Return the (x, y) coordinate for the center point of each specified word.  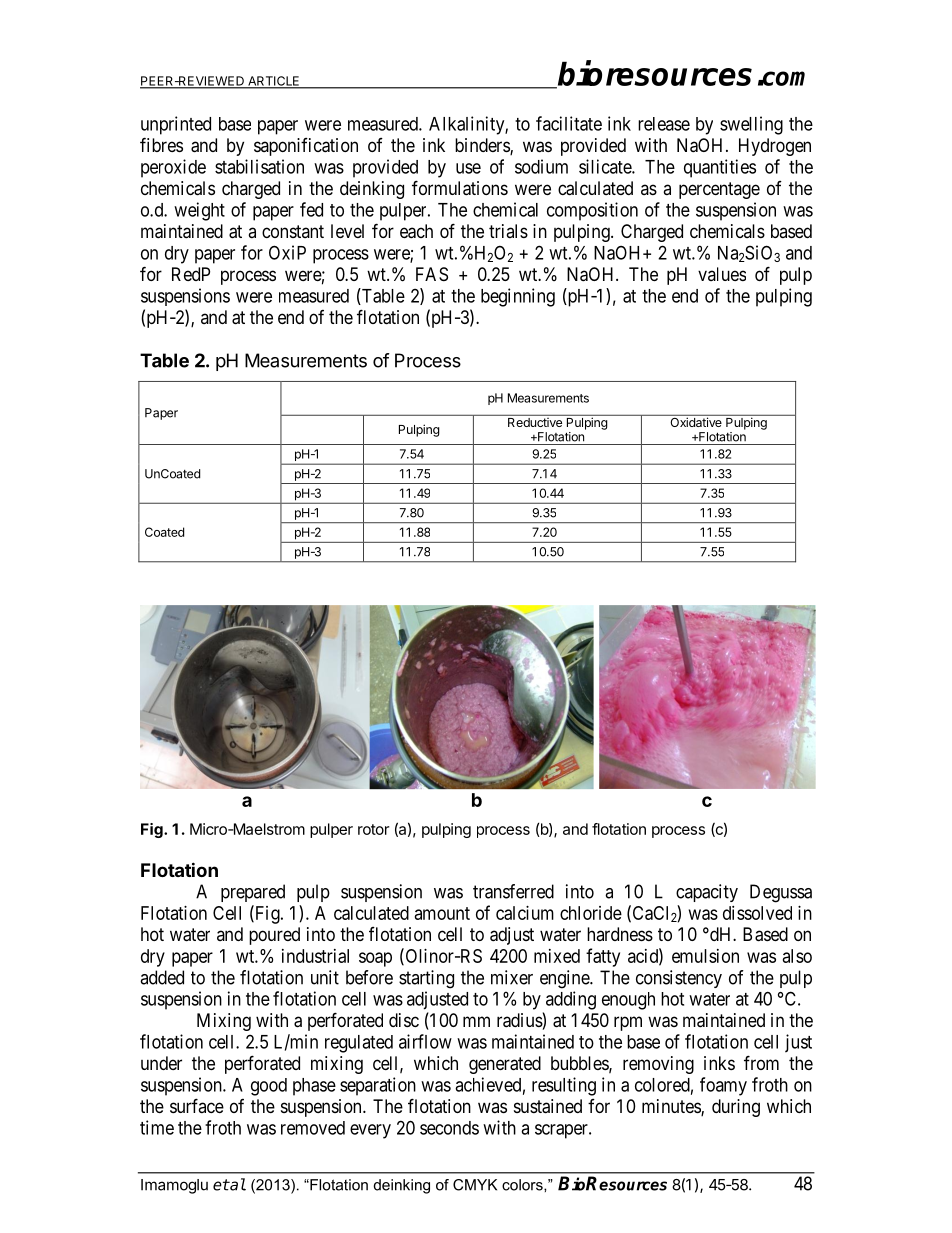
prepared (253, 893)
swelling (751, 125)
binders (483, 146)
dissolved (757, 913)
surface (197, 1105)
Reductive (535, 422)
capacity (707, 893)
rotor (373, 829)
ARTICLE (274, 82)
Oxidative (696, 421)
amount (442, 913)
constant (293, 231)
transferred (513, 891)
